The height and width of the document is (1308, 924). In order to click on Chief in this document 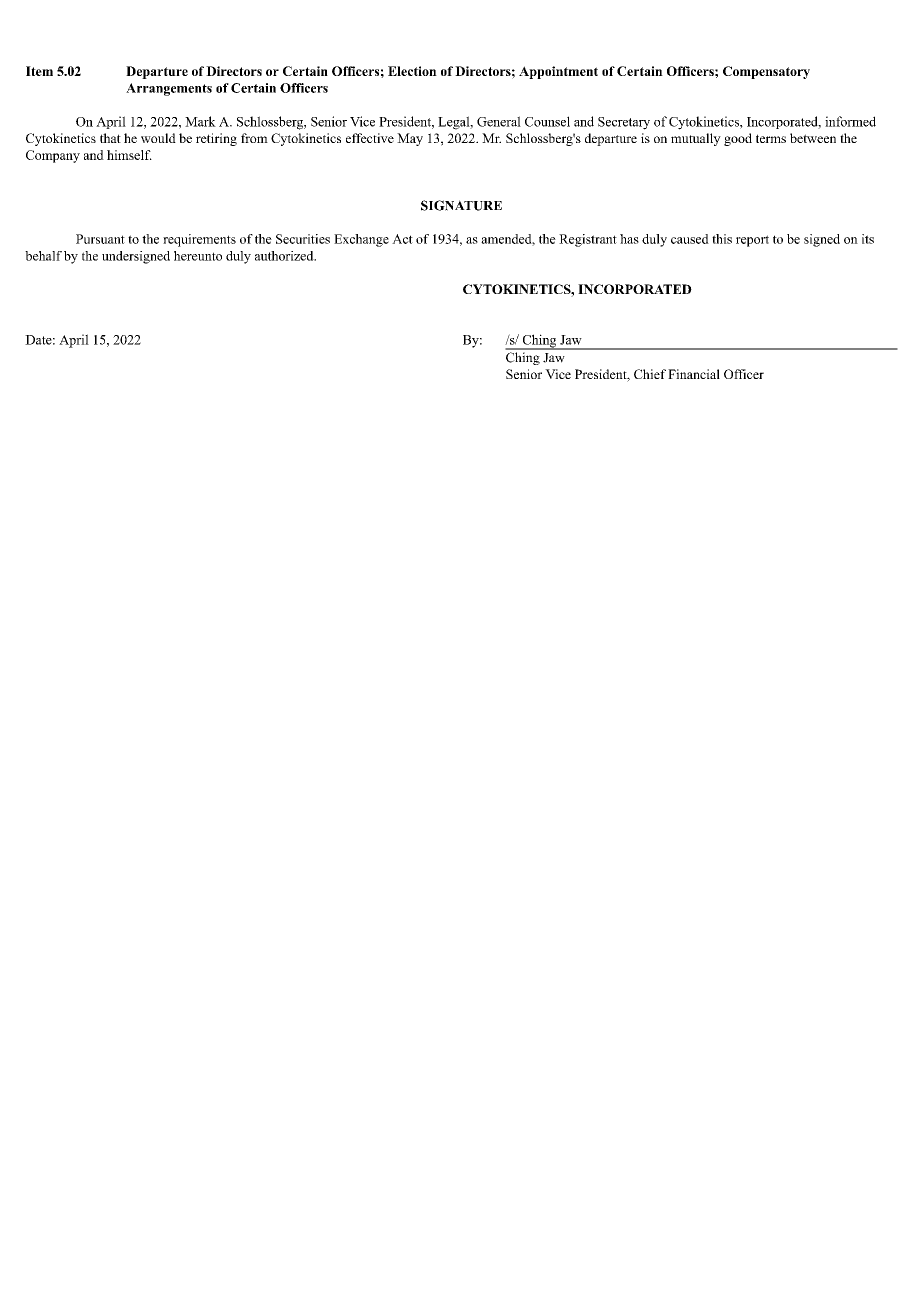, I will do `click(650, 374)`.
